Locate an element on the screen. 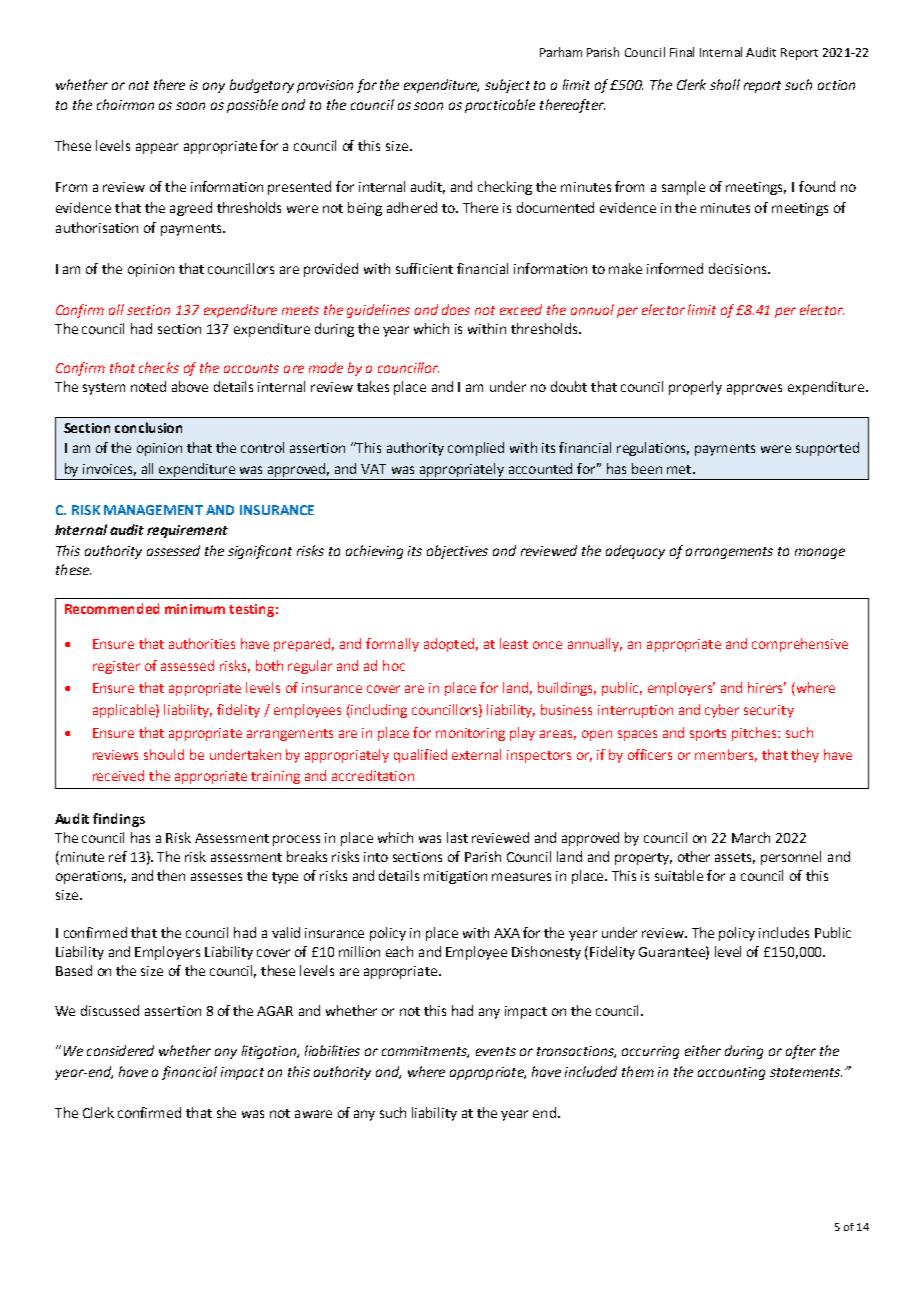  considered is located at coordinates (120, 1050).
